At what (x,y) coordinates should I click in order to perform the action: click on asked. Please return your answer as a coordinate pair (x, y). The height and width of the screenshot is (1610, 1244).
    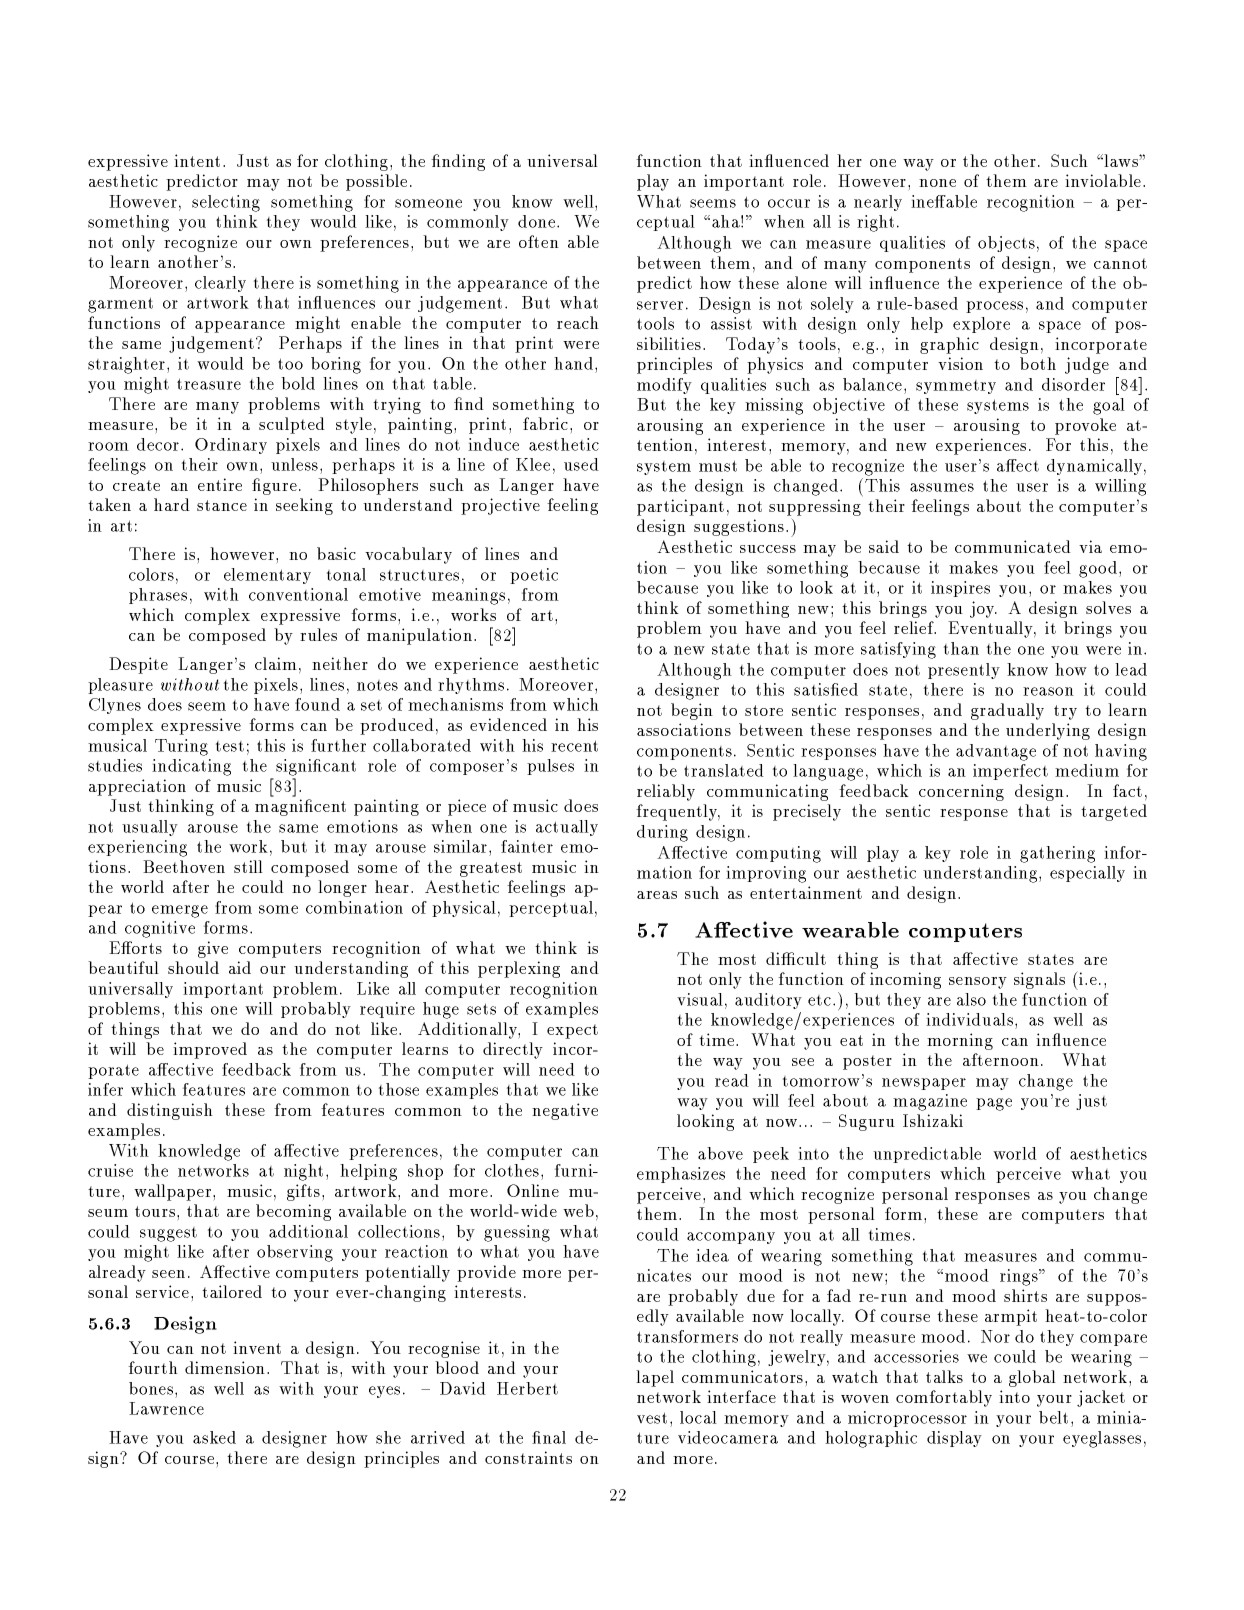
    Looking at the image, I should click on (214, 1437).
